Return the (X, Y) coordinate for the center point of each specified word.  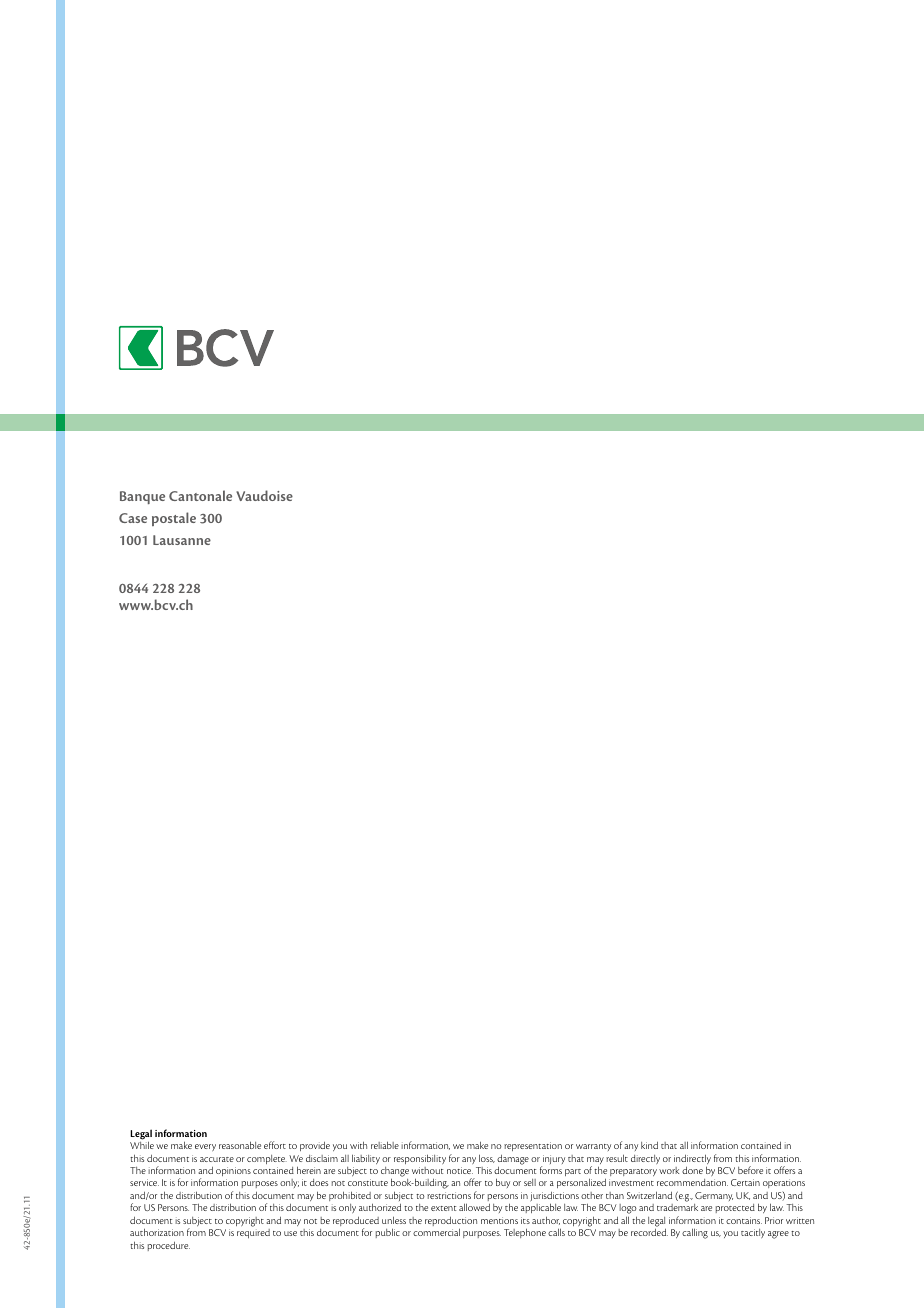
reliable (385, 1145)
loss (487, 1158)
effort (275, 1145)
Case (133, 518)
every (205, 1147)
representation (533, 1146)
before (750, 1170)
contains (744, 1220)
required (253, 1234)
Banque (142, 497)
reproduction (451, 1223)
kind (649, 1145)
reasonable (240, 1145)
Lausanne (182, 540)
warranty (593, 1147)
